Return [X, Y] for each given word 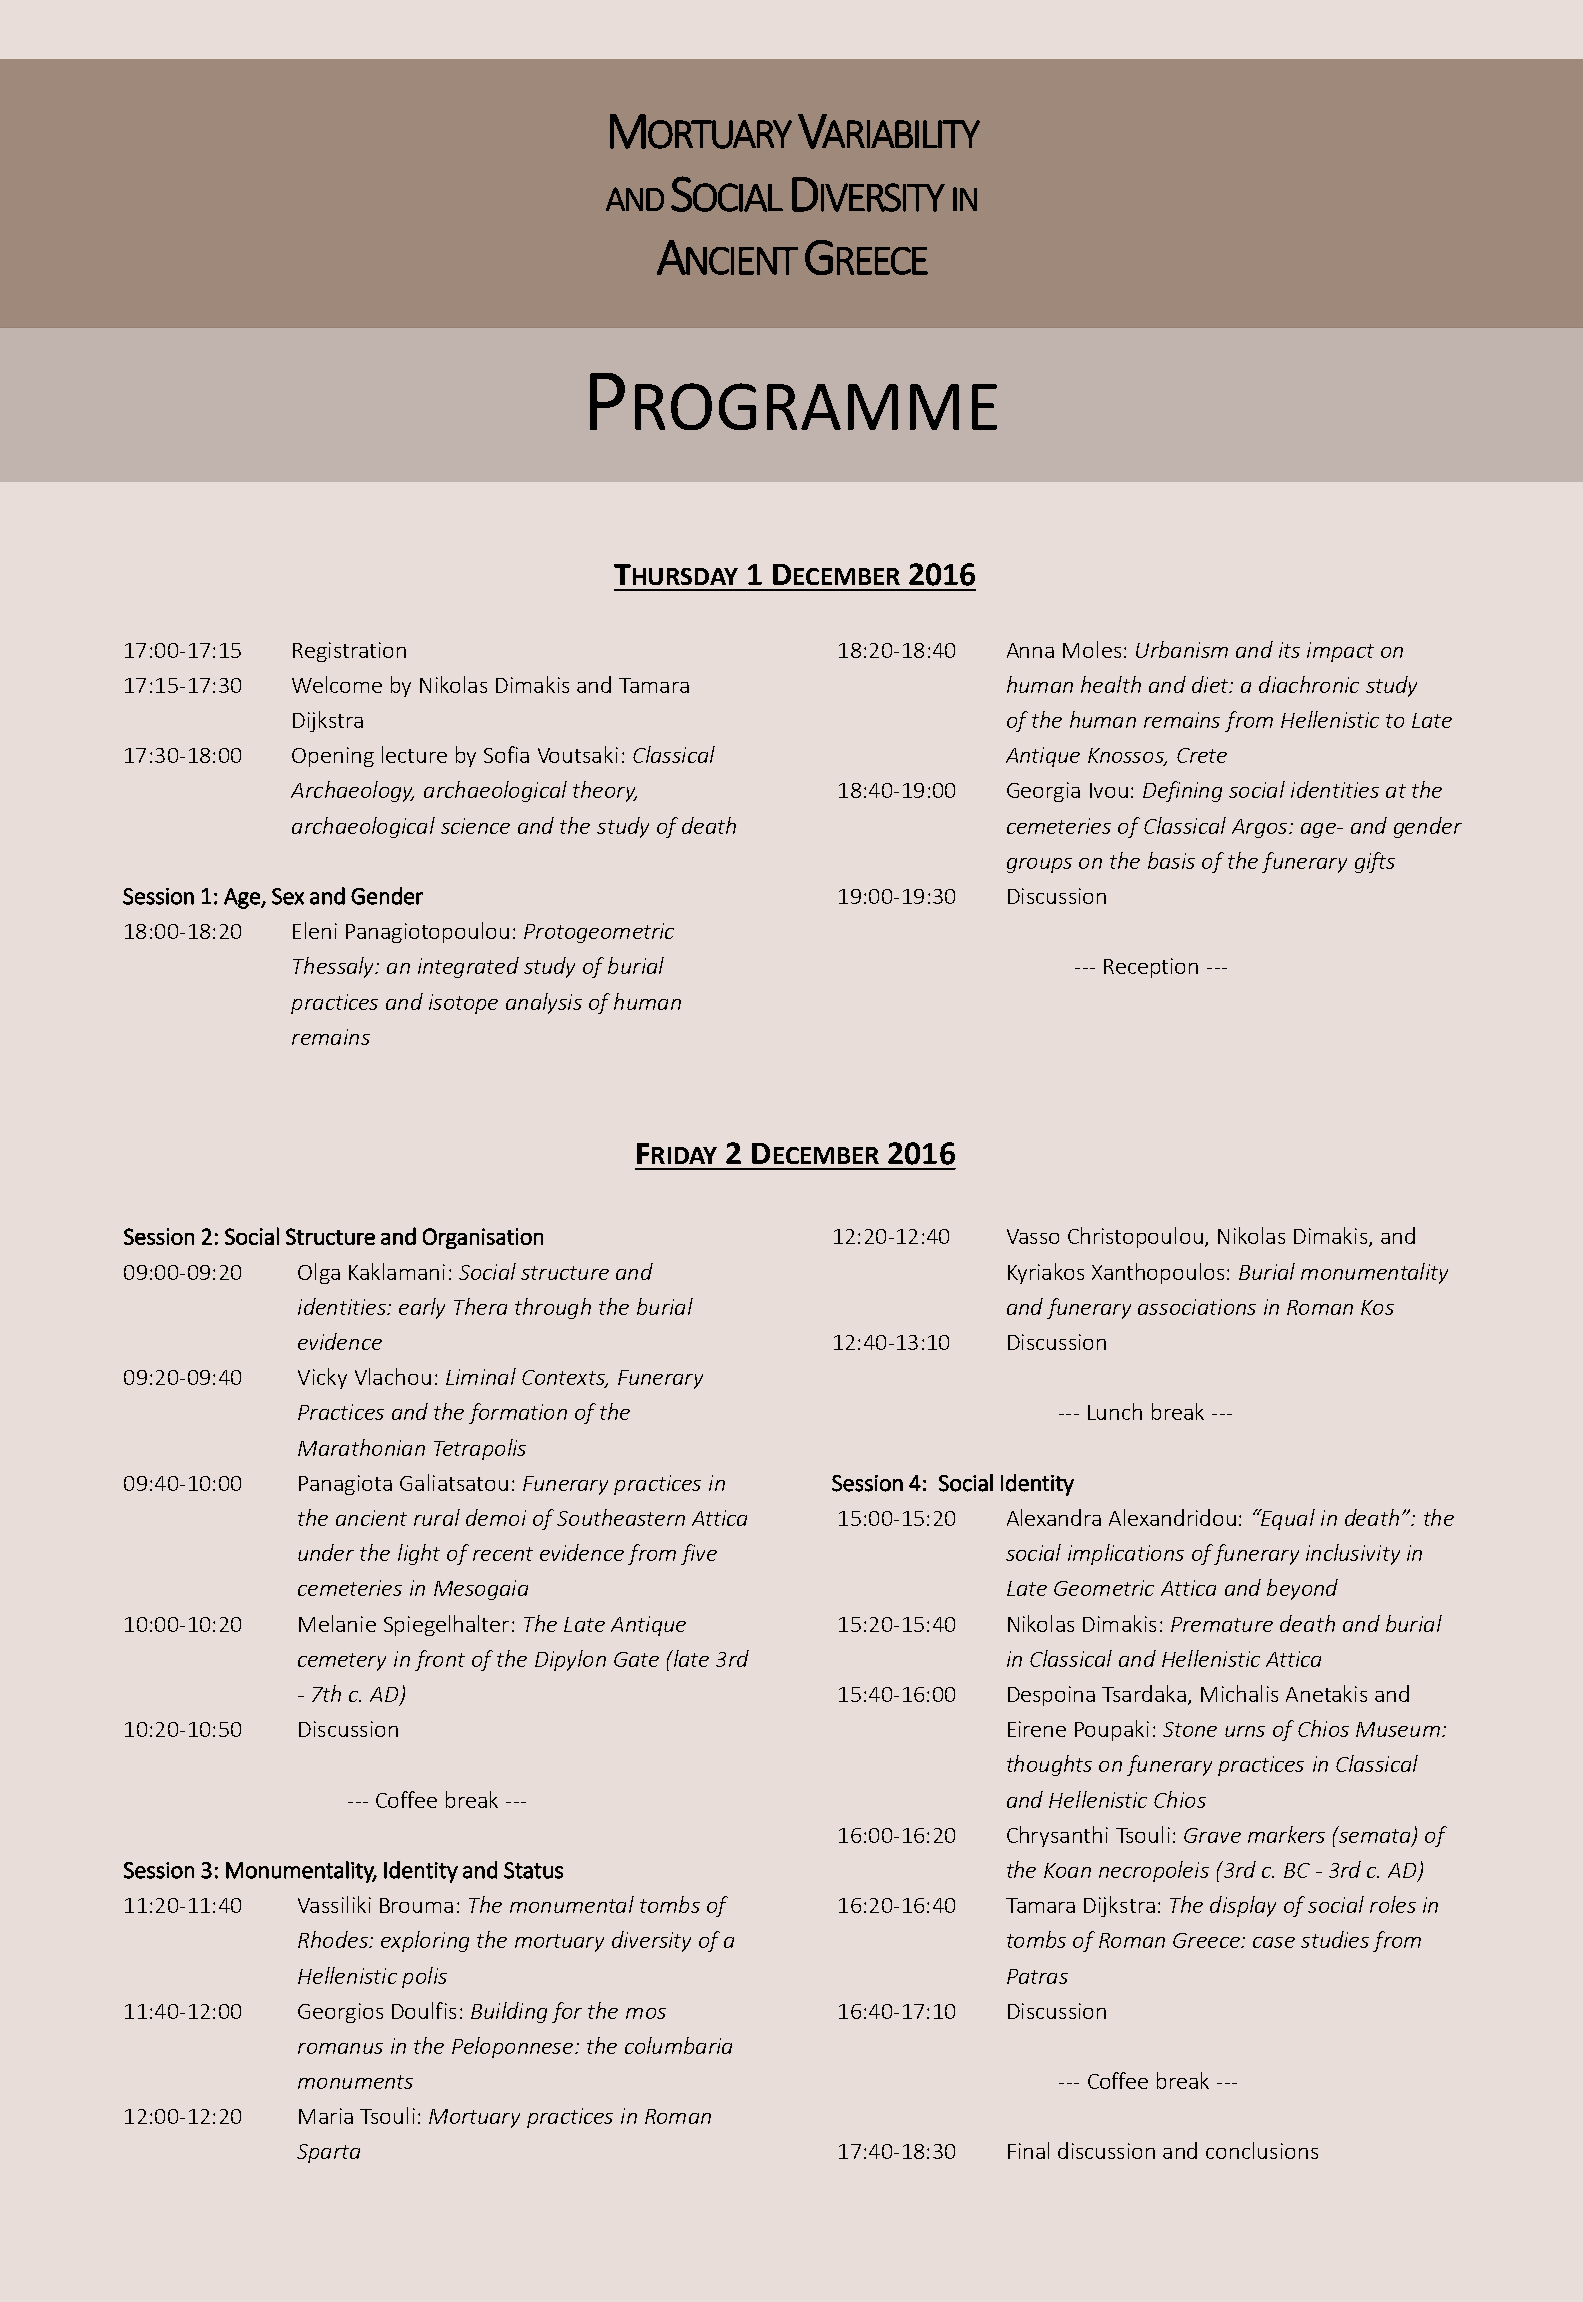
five [699, 1554]
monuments [355, 2082]
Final [1028, 2150]
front [440, 1660]
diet [1211, 684]
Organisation [483, 1238]
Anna [1030, 650]
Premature [1222, 1624]
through [553, 1308]
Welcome [337, 684]
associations [1197, 1307]
